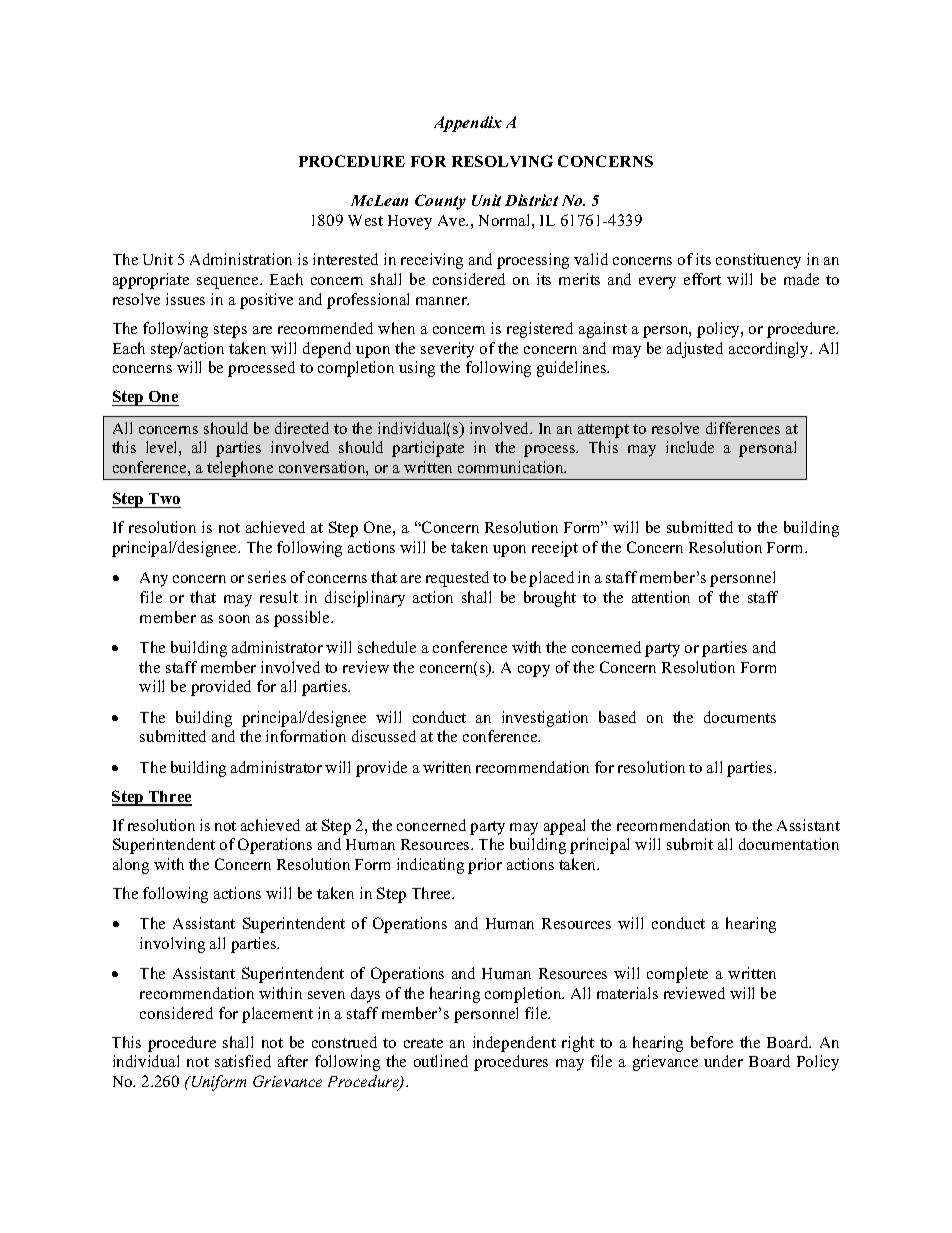 This image has height=1233, width=952. I want to click on RESOLVING, so click(502, 161).
